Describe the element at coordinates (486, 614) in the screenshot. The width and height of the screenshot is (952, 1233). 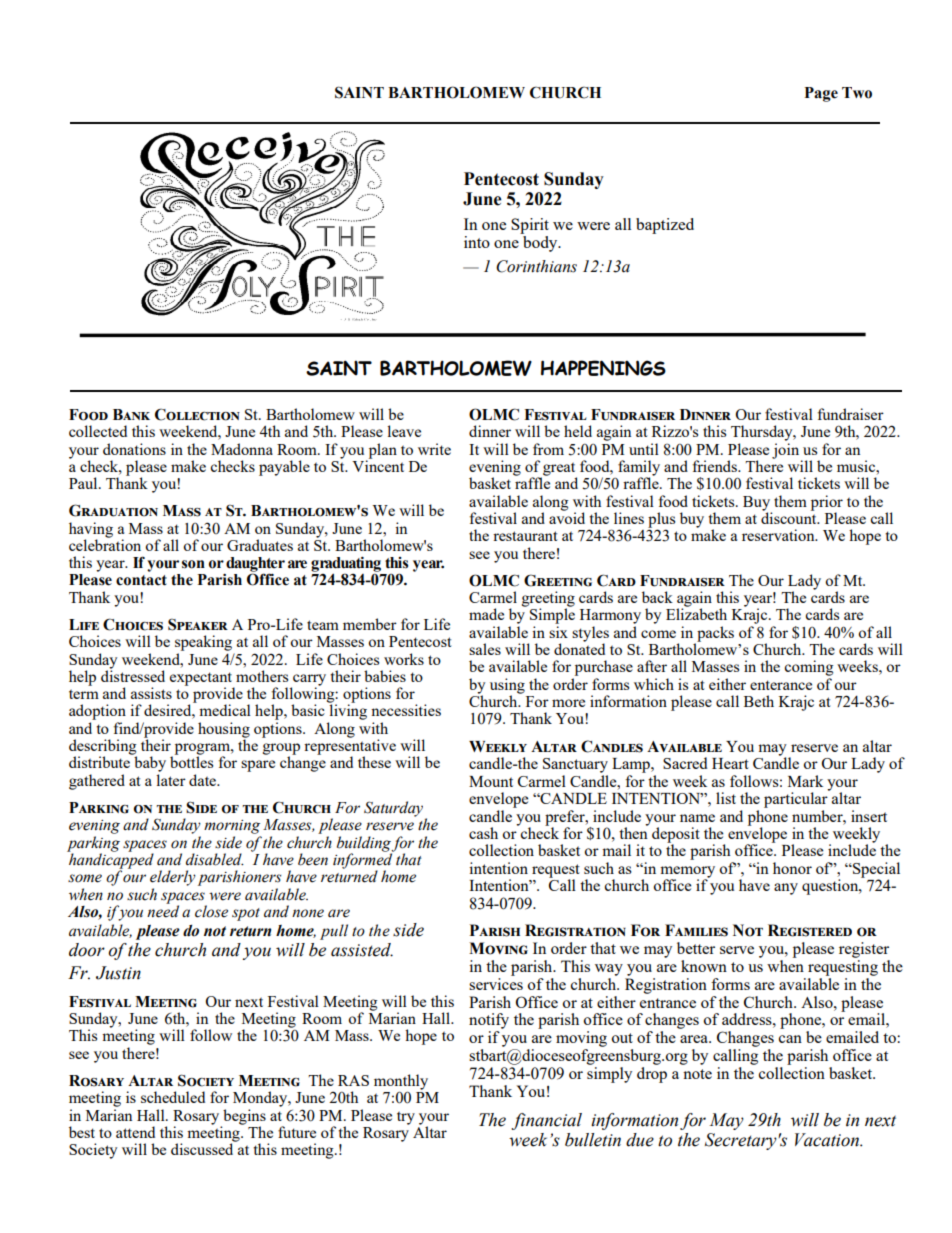
I see `made` at that location.
